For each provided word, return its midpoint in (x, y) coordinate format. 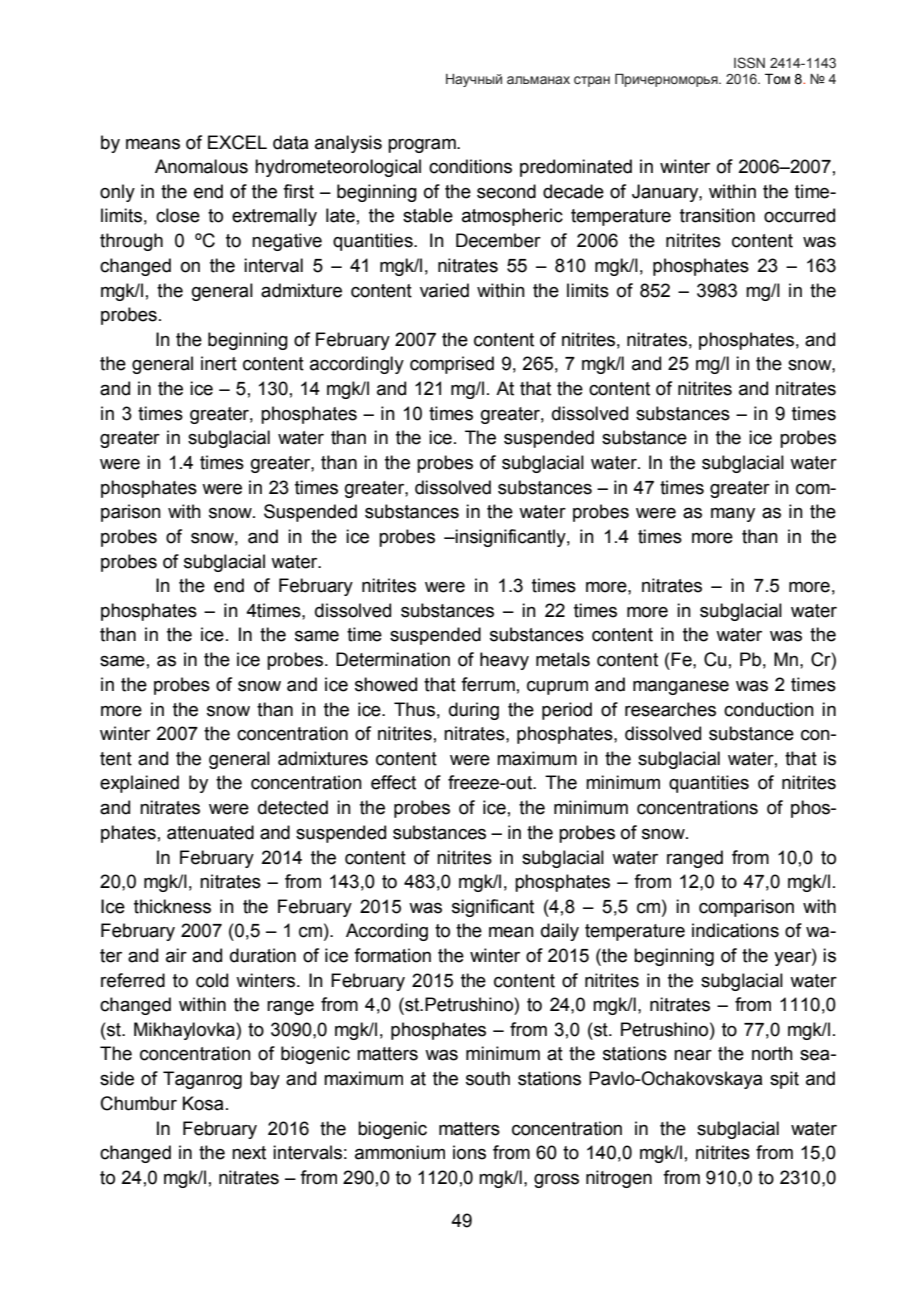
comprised (452, 365)
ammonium (400, 1152)
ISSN (749, 62)
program (423, 146)
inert (219, 363)
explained (139, 784)
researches (670, 709)
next (249, 1153)
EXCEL (237, 142)
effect (393, 782)
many (733, 515)
